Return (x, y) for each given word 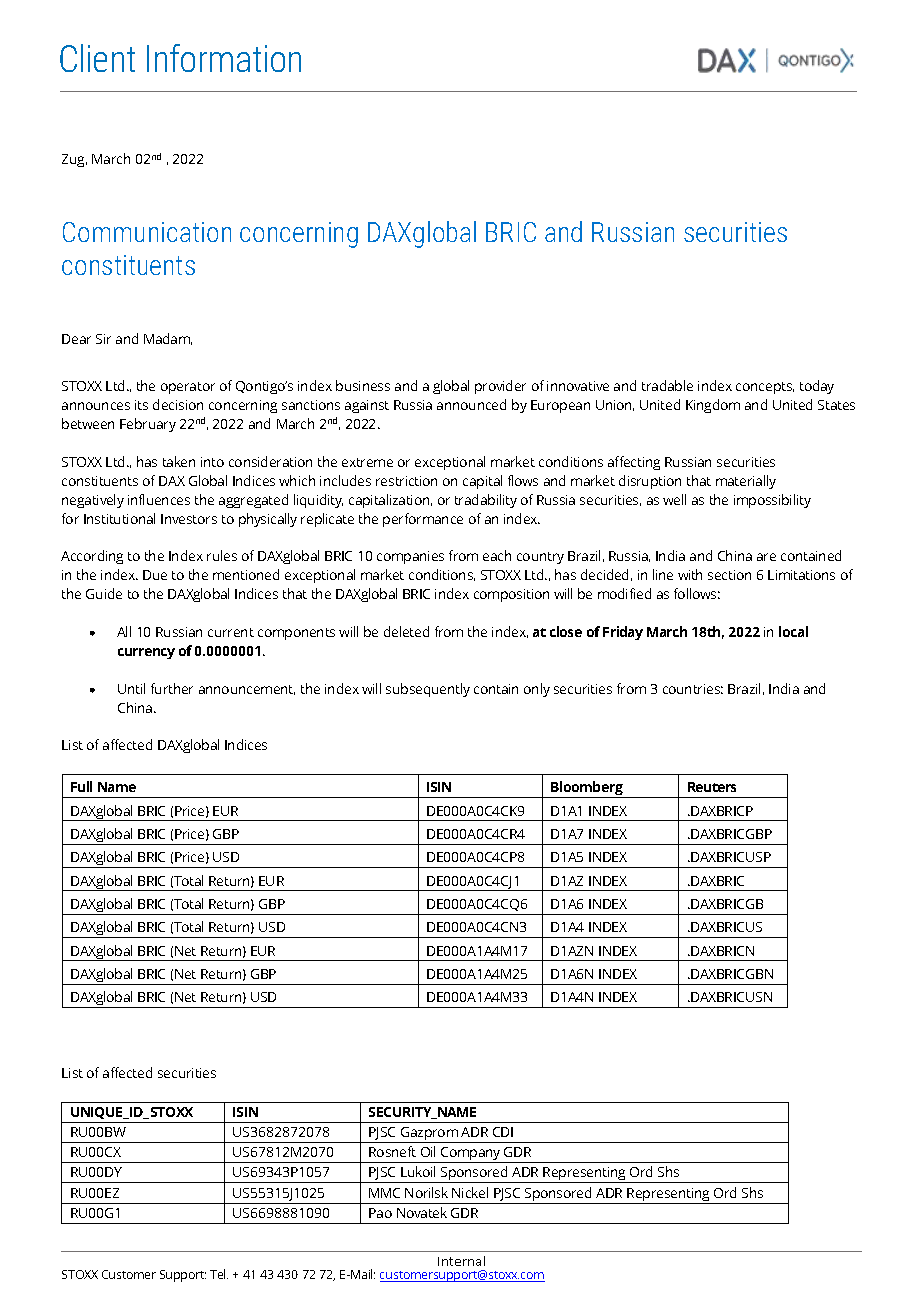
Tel (219, 1274)
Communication (147, 232)
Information (224, 58)
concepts (765, 388)
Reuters (712, 787)
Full (81, 786)
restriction (406, 481)
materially (746, 482)
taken (179, 461)
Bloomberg (587, 789)
